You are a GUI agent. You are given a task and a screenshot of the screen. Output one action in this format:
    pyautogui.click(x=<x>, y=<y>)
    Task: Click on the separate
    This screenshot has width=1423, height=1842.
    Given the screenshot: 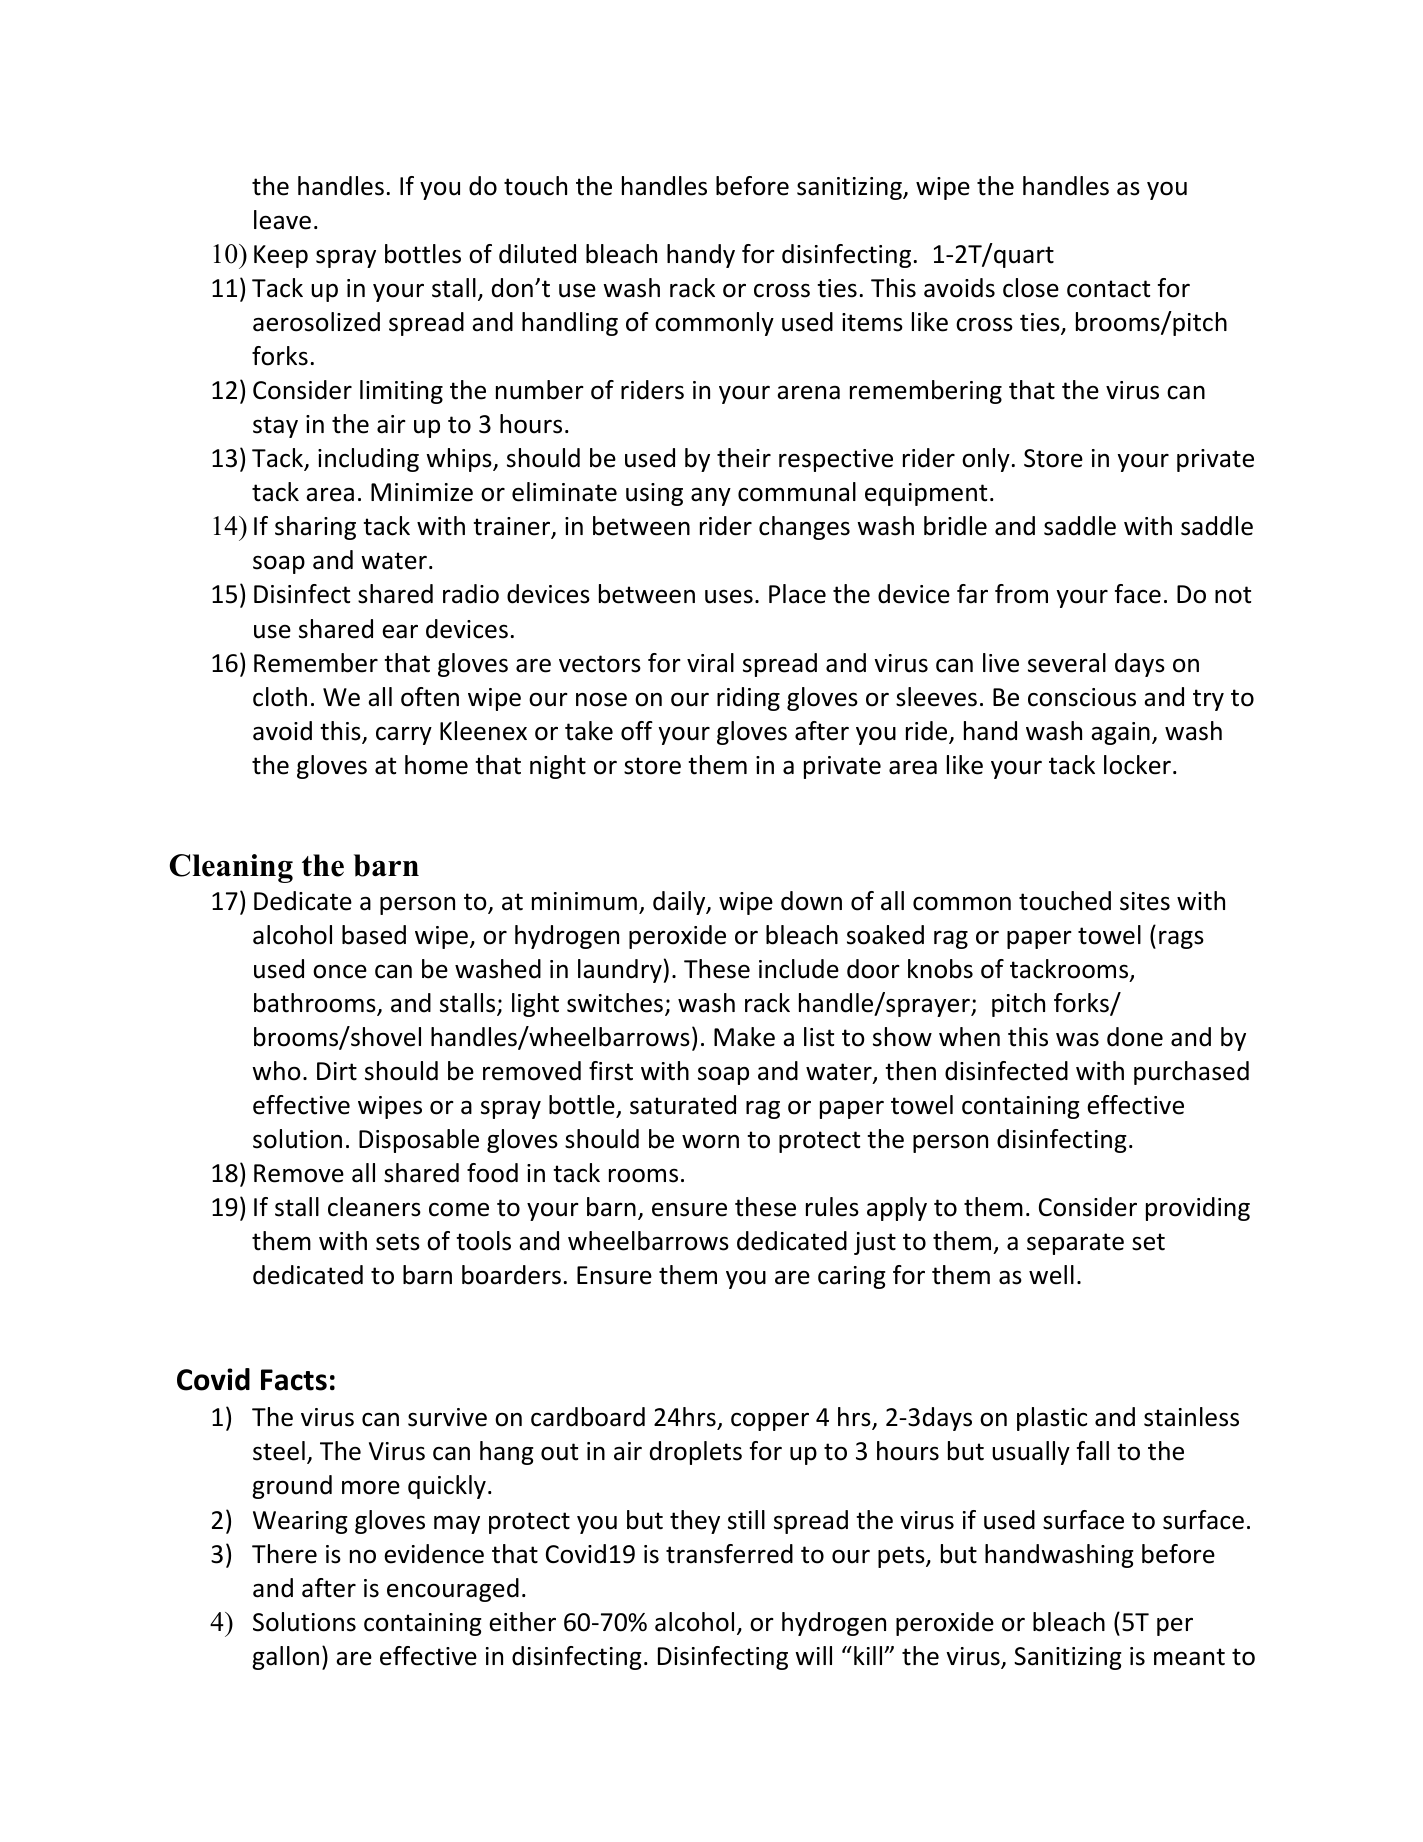 What is the action you would take?
    pyautogui.click(x=1075, y=1244)
